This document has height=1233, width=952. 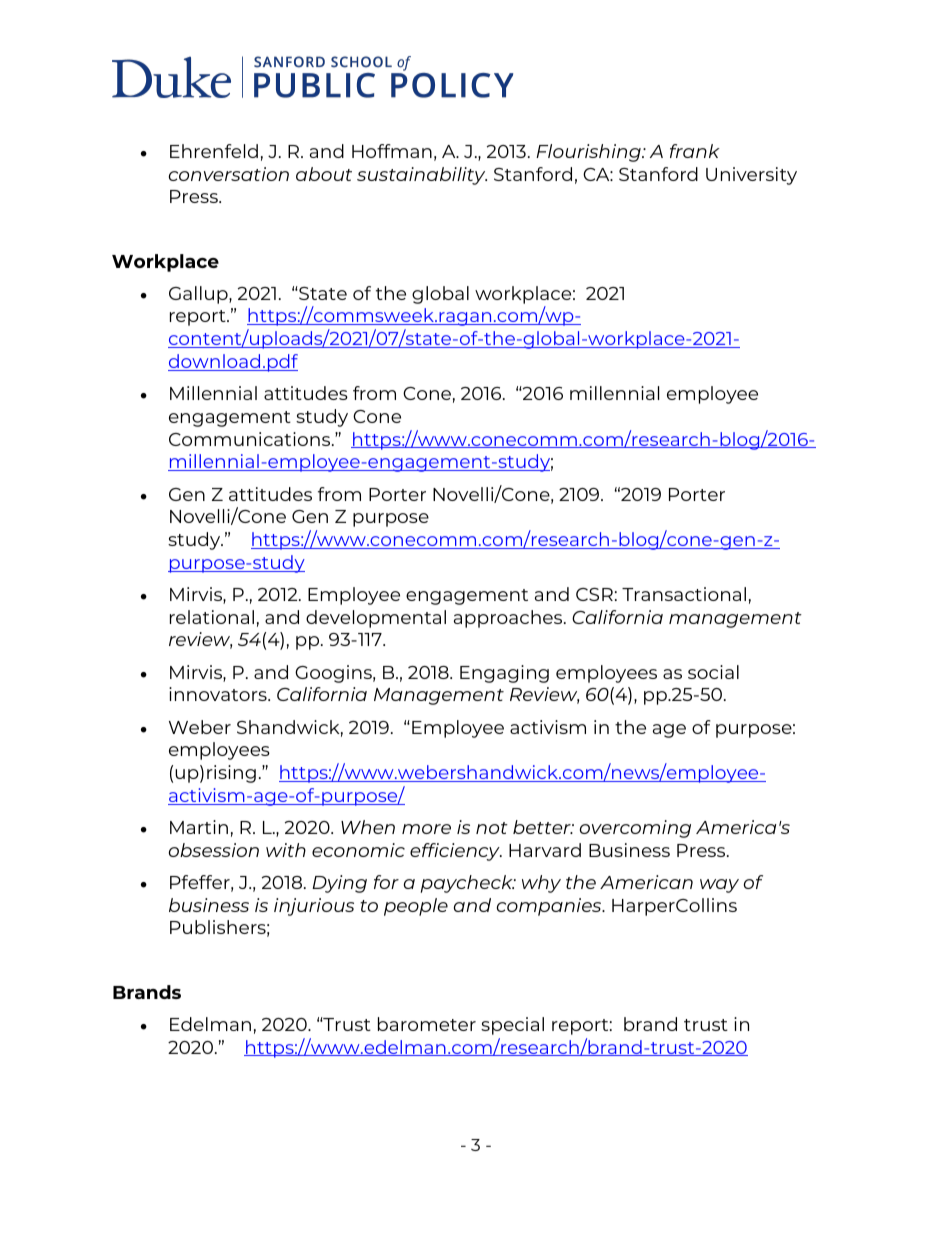 What do you see at coordinates (229, 174) in the document?
I see `conversation` at bounding box center [229, 174].
